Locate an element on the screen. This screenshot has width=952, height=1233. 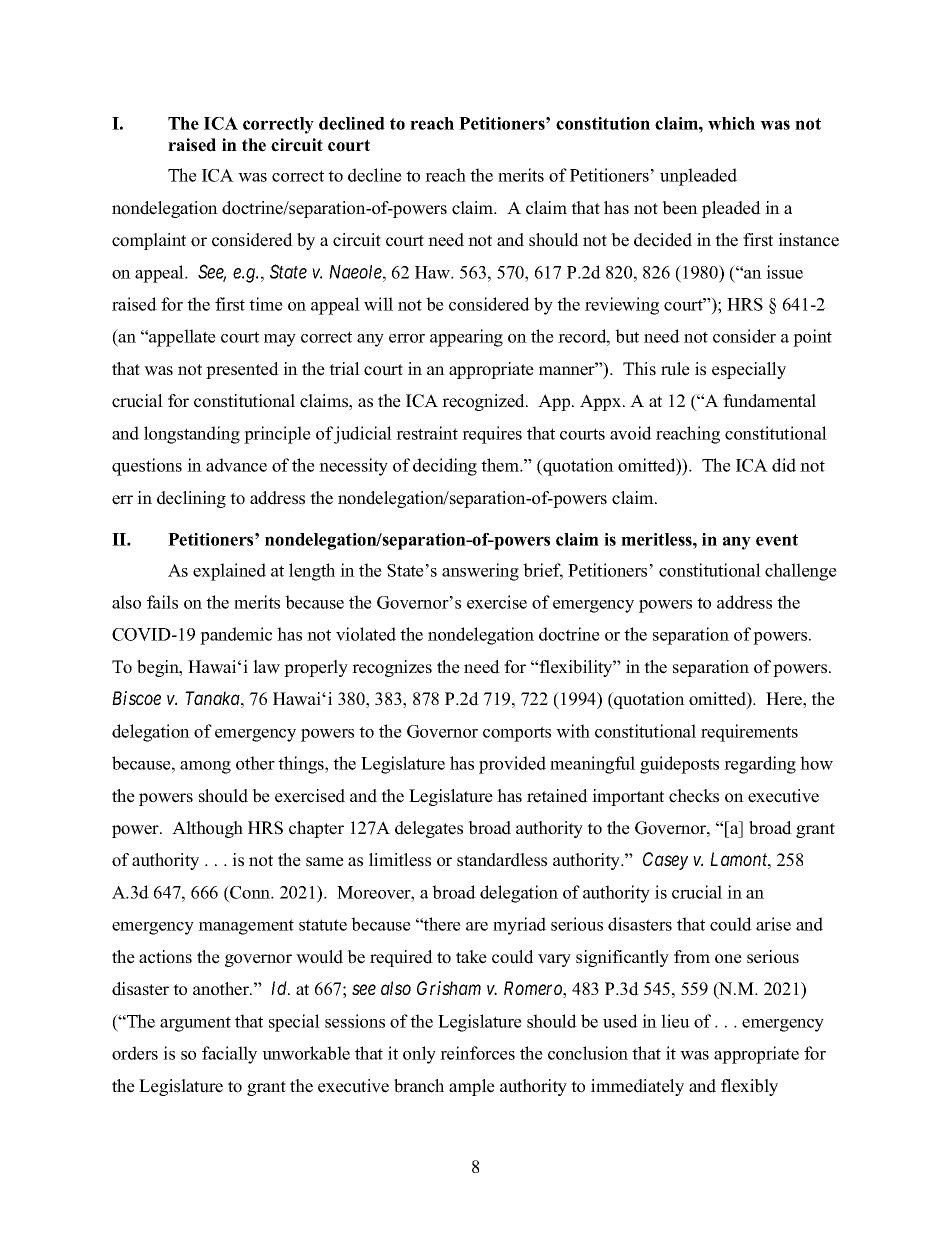
challenge is located at coordinates (801, 572).
